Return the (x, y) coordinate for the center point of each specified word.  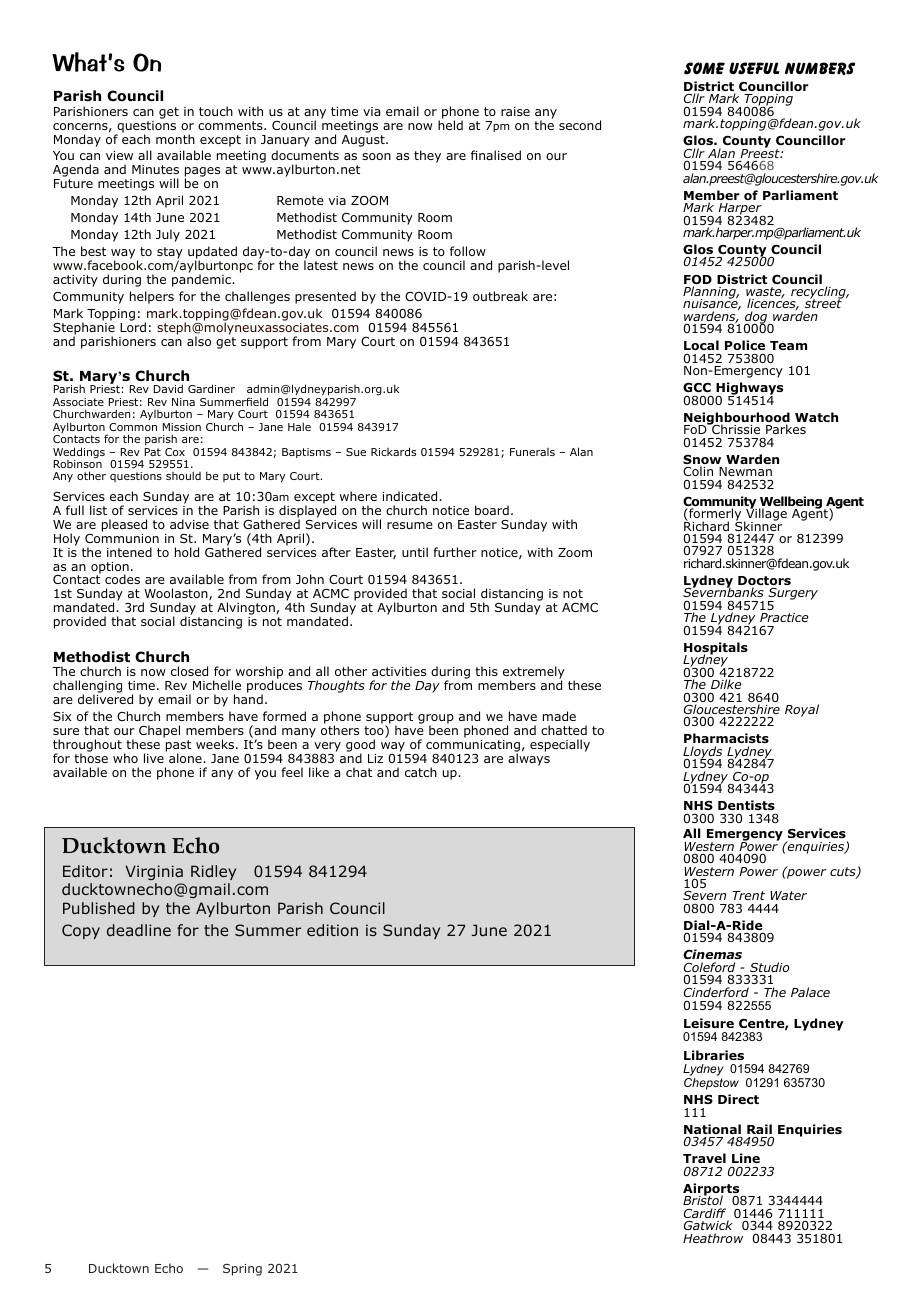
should (183, 475)
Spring (242, 1270)
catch (421, 772)
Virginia (154, 872)
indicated (411, 496)
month (175, 139)
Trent (748, 895)
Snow (702, 461)
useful (754, 68)
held (450, 125)
